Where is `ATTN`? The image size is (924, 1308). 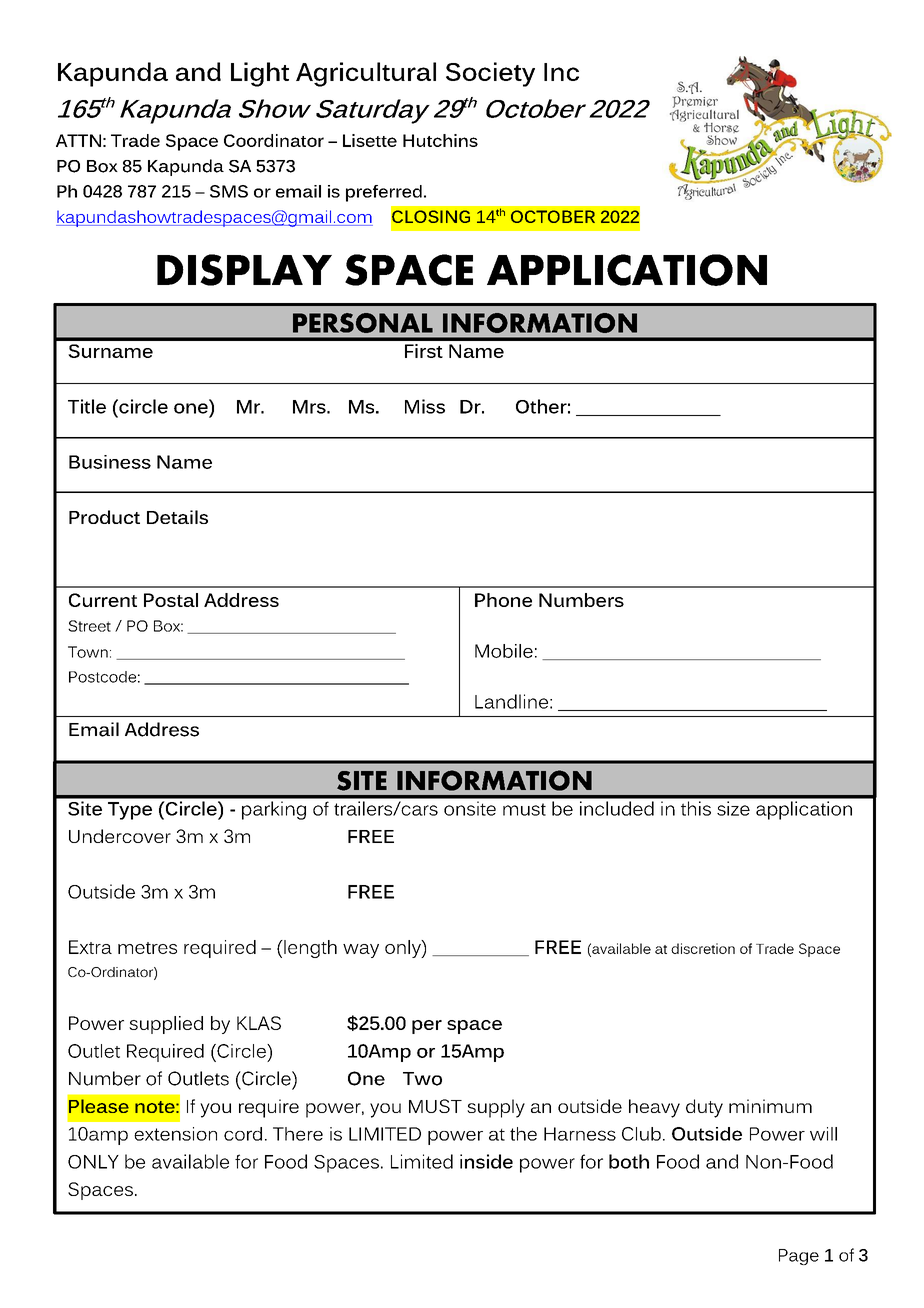 ATTN is located at coordinates (78, 140).
